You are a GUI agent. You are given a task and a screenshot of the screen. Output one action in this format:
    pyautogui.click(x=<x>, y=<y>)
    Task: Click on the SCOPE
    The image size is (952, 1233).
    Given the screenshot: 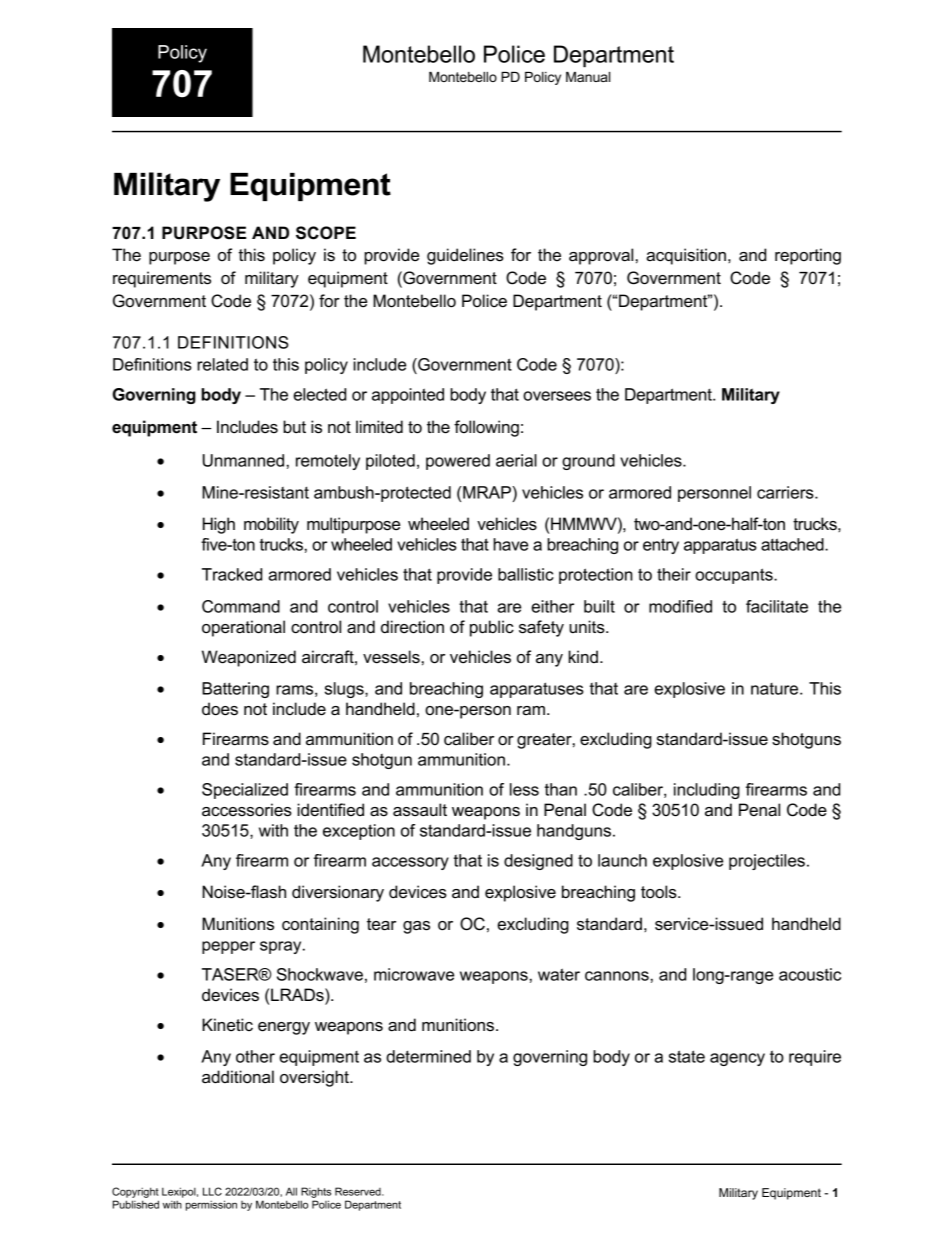 What is the action you would take?
    pyautogui.click(x=326, y=233)
